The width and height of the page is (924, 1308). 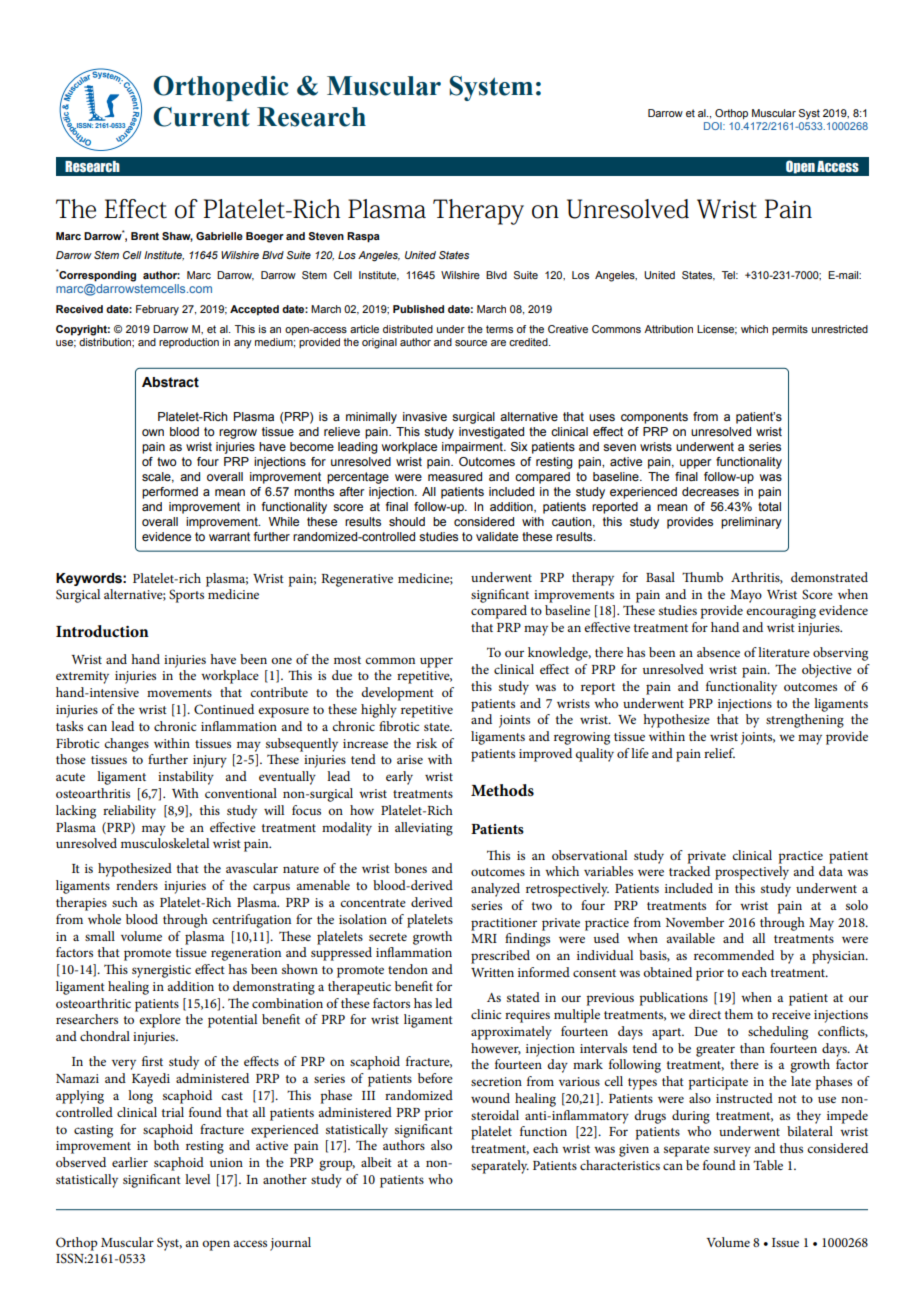 I want to click on Published, so click(x=418, y=309).
